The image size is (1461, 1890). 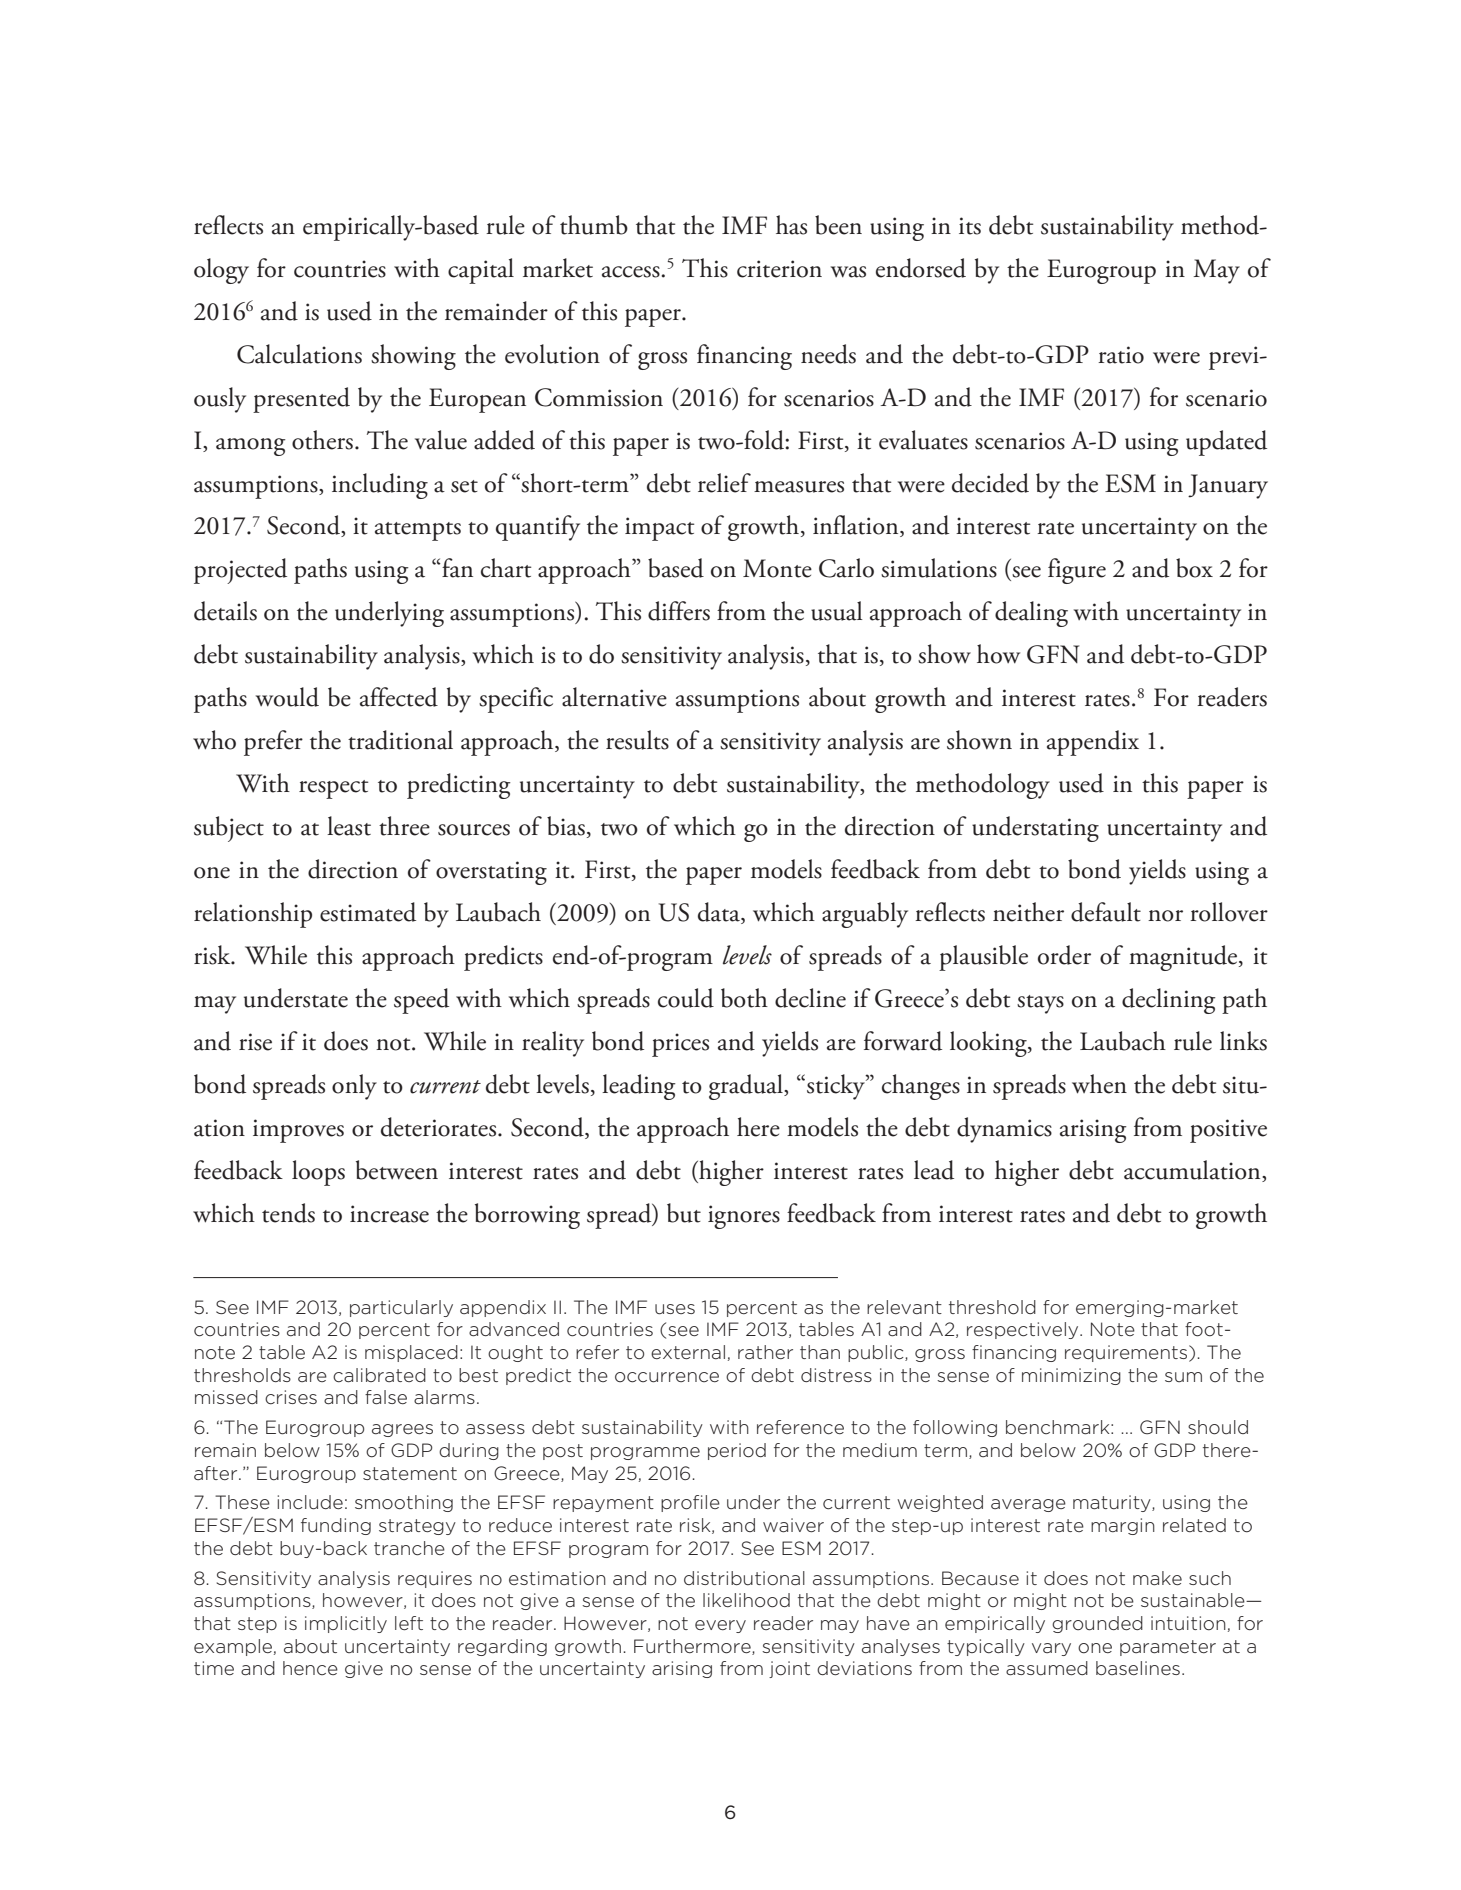 I want to click on every, so click(x=720, y=1626).
